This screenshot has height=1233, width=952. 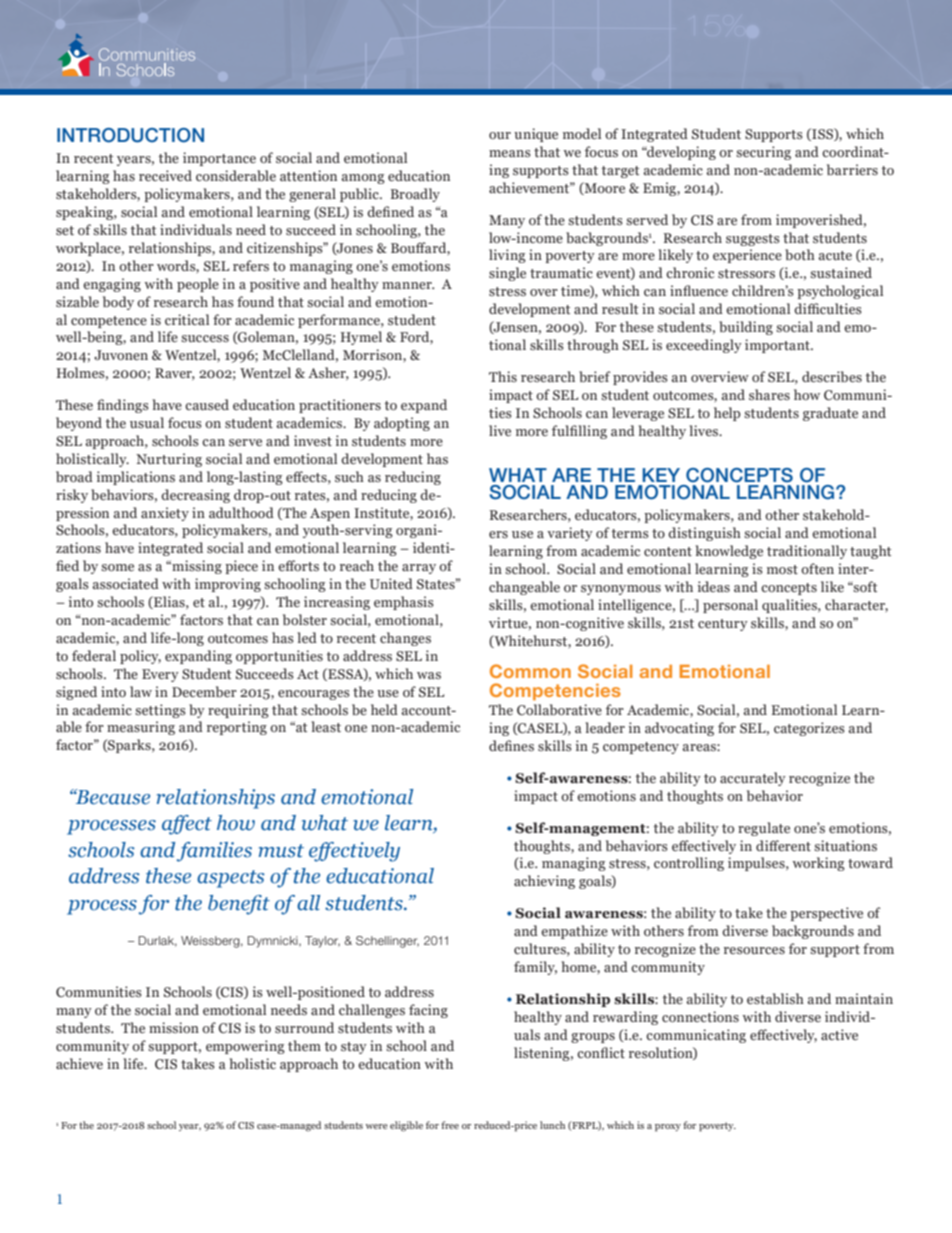 I want to click on securing, so click(x=763, y=153).
